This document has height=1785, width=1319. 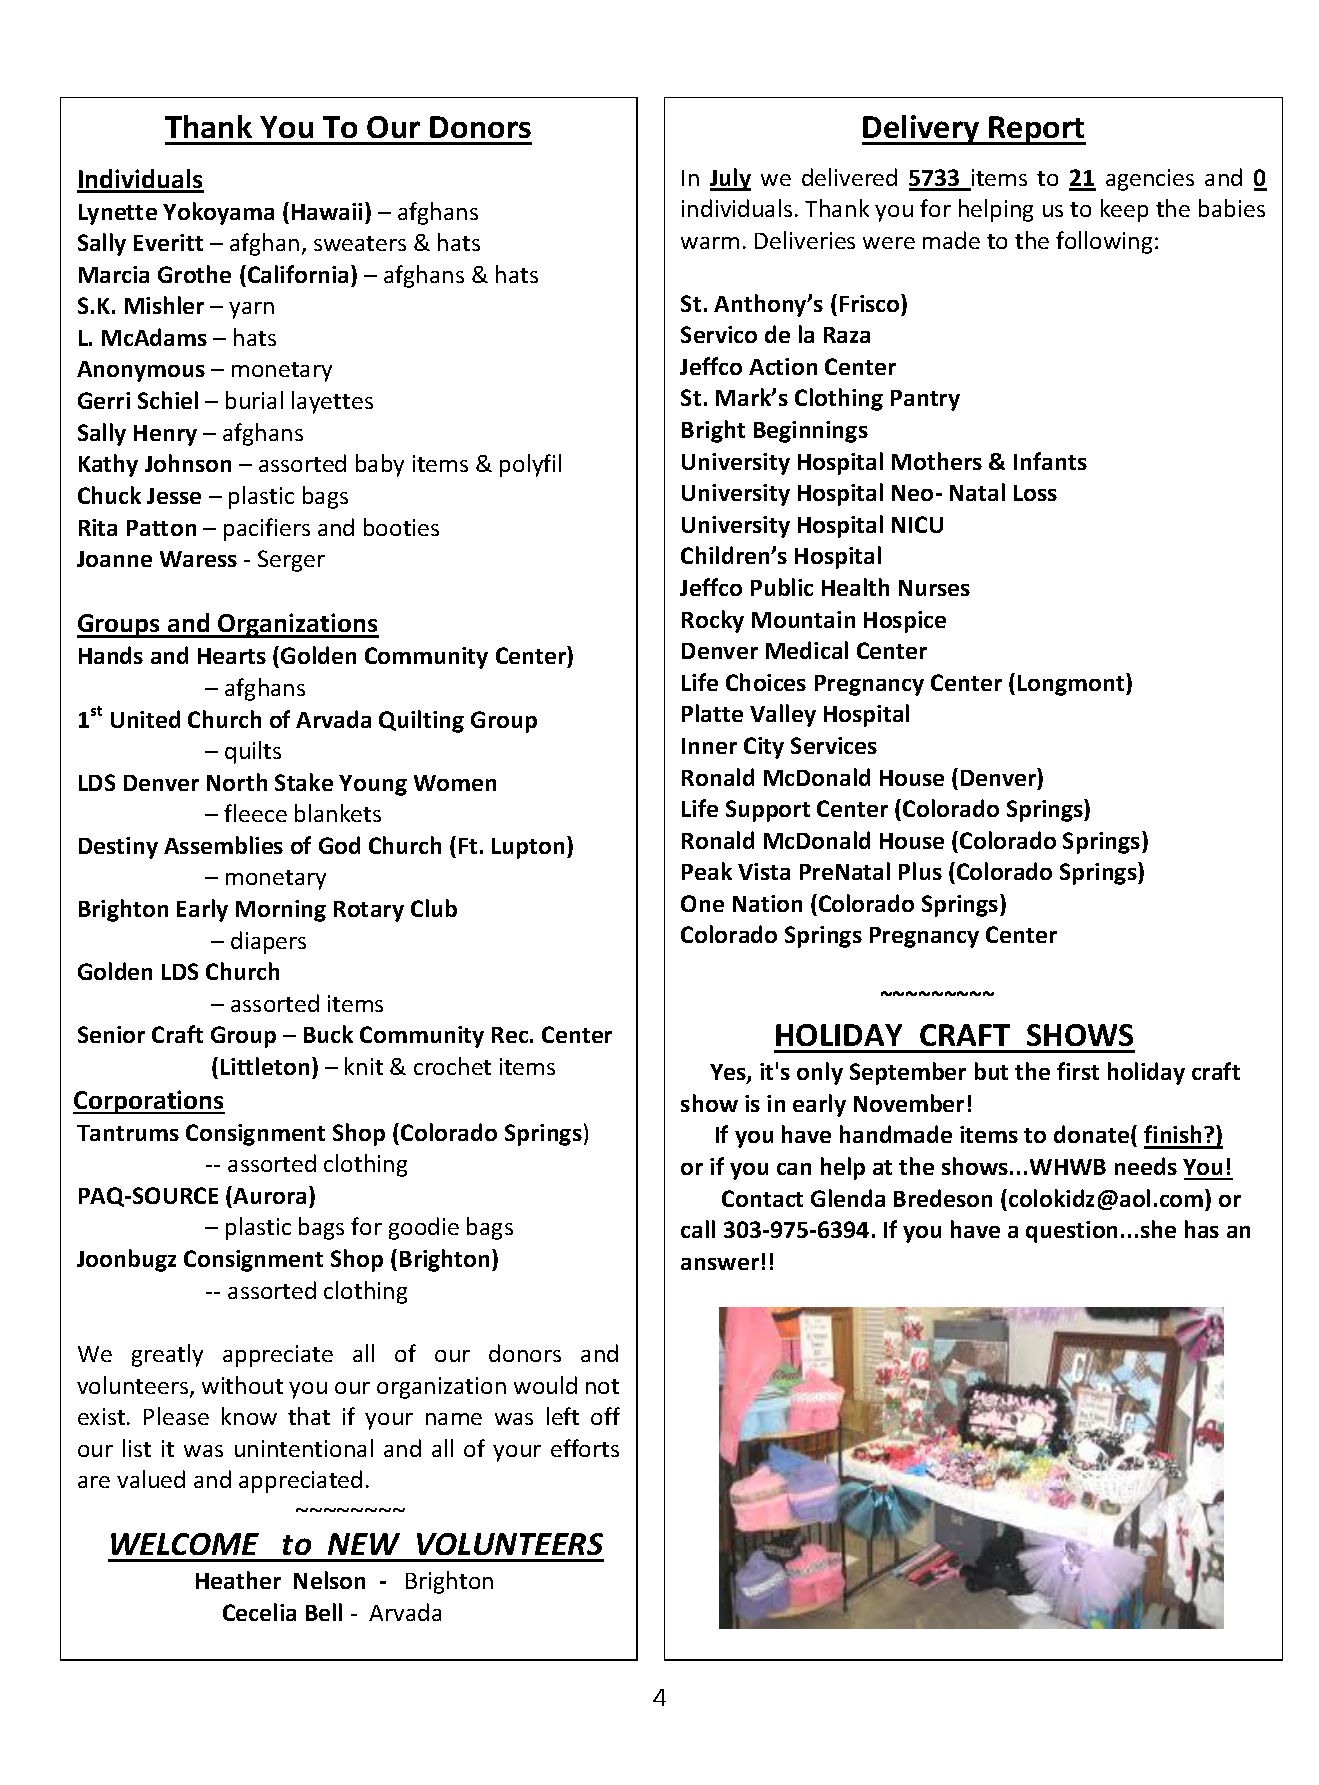 What do you see at coordinates (713, 621) in the document?
I see `Rocky` at bounding box center [713, 621].
